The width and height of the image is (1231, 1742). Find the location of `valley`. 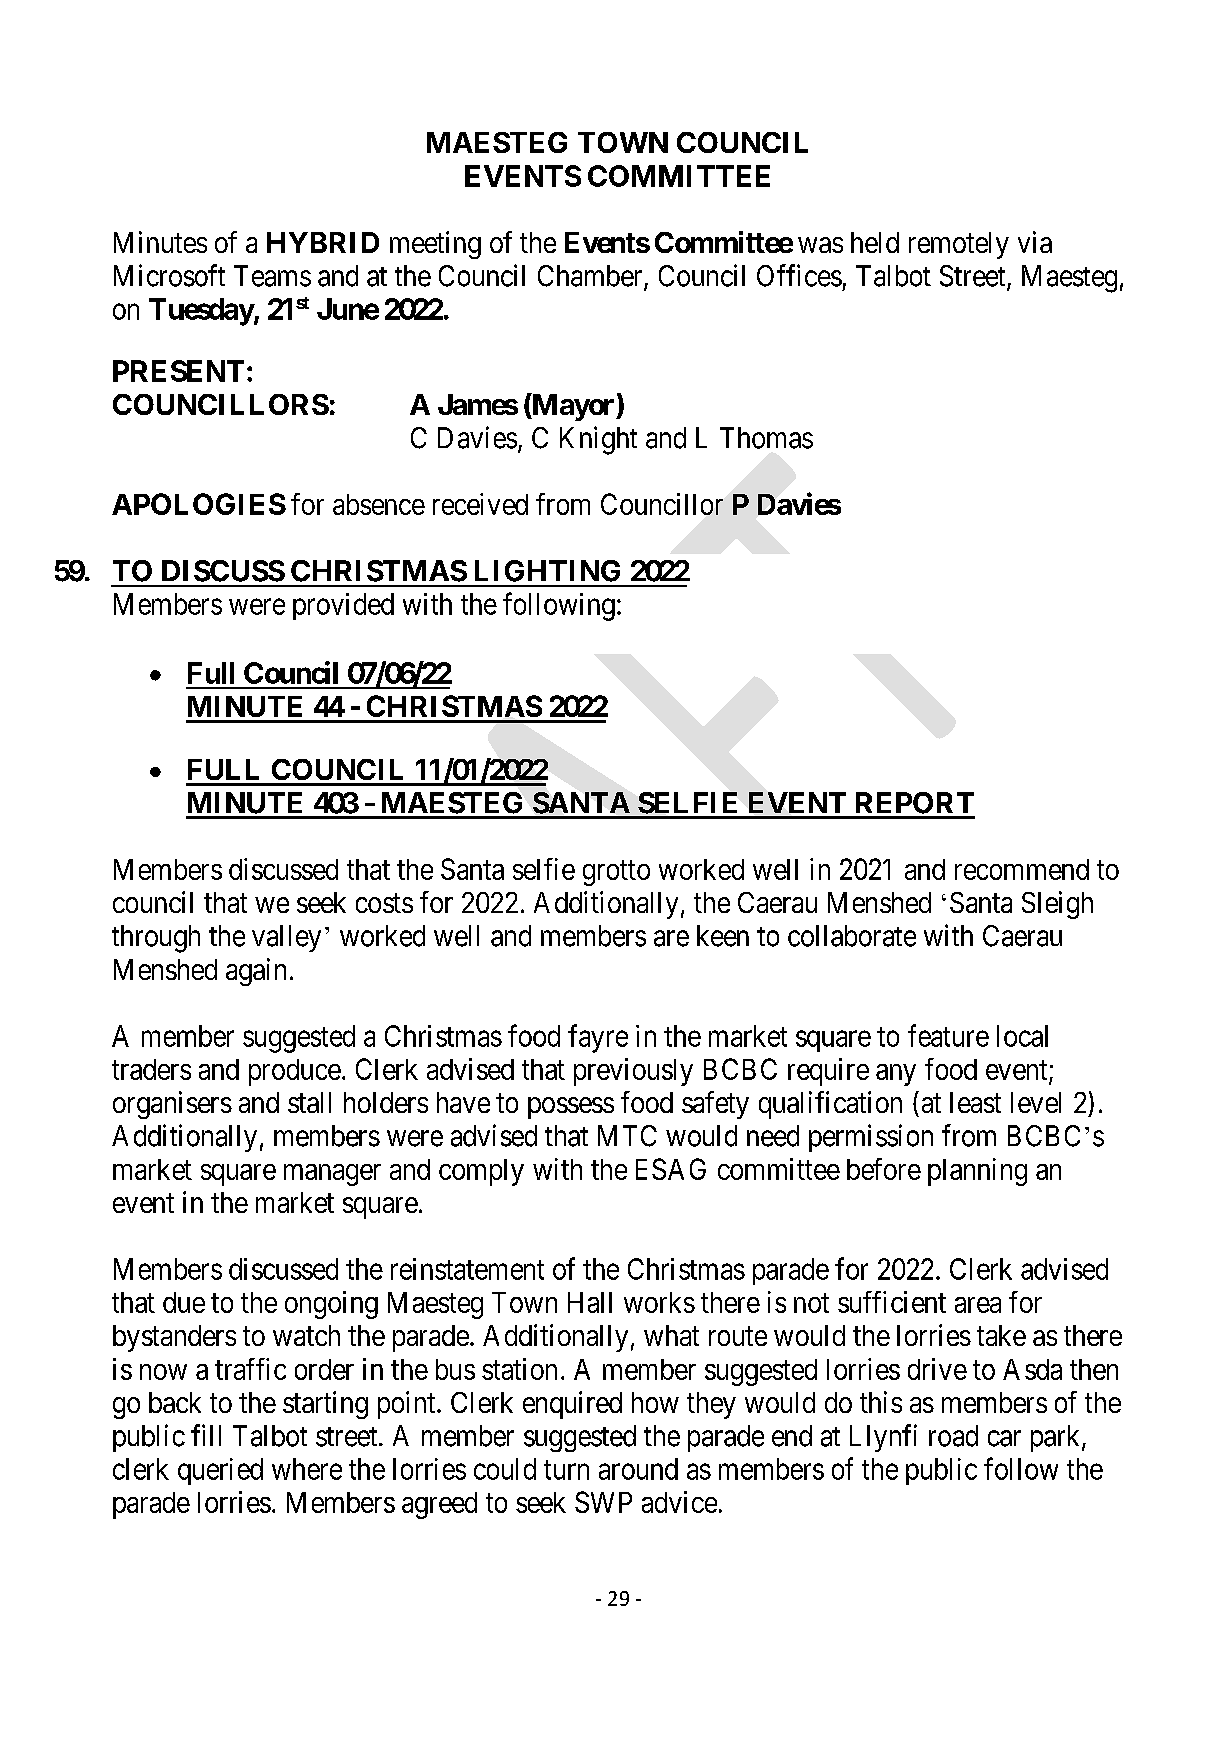

valley is located at coordinates (286, 938).
